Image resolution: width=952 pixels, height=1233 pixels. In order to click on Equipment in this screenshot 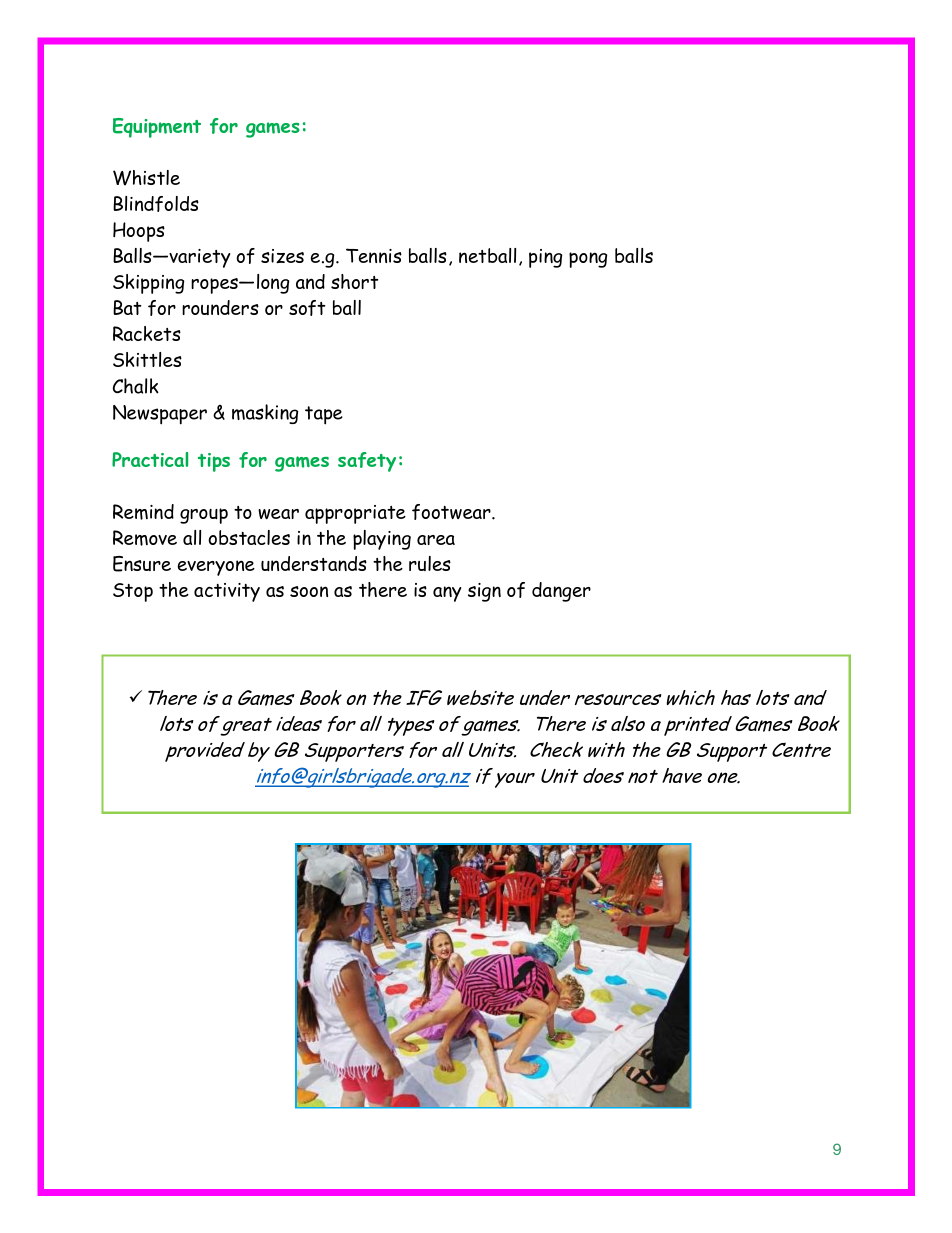, I will do `click(157, 128)`.
